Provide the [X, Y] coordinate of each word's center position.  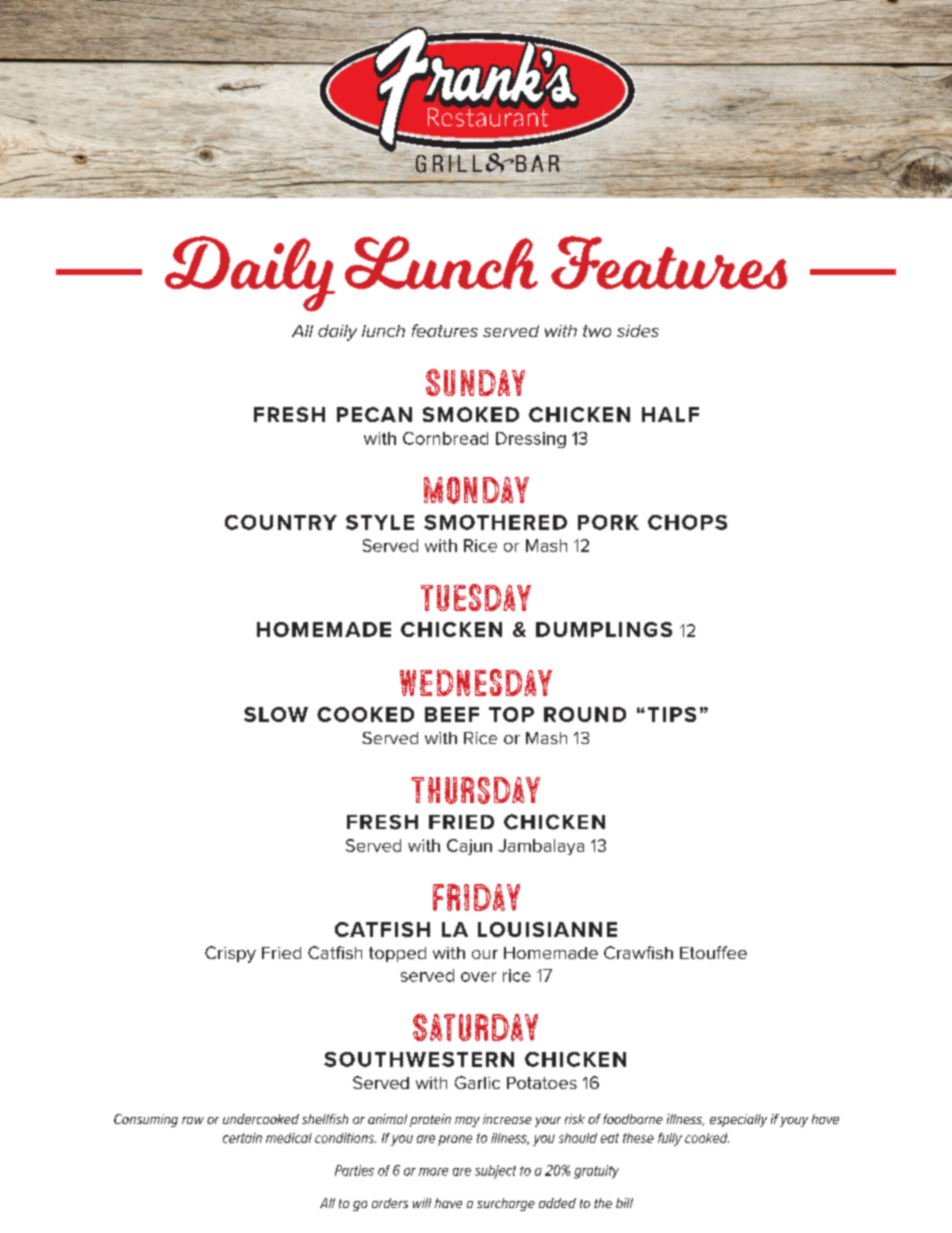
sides [638, 331]
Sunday [475, 382]
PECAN [374, 414]
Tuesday [476, 597]
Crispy [230, 954]
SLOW [276, 714]
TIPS [672, 714]
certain [242, 1138]
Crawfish [638, 952]
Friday [476, 897]
